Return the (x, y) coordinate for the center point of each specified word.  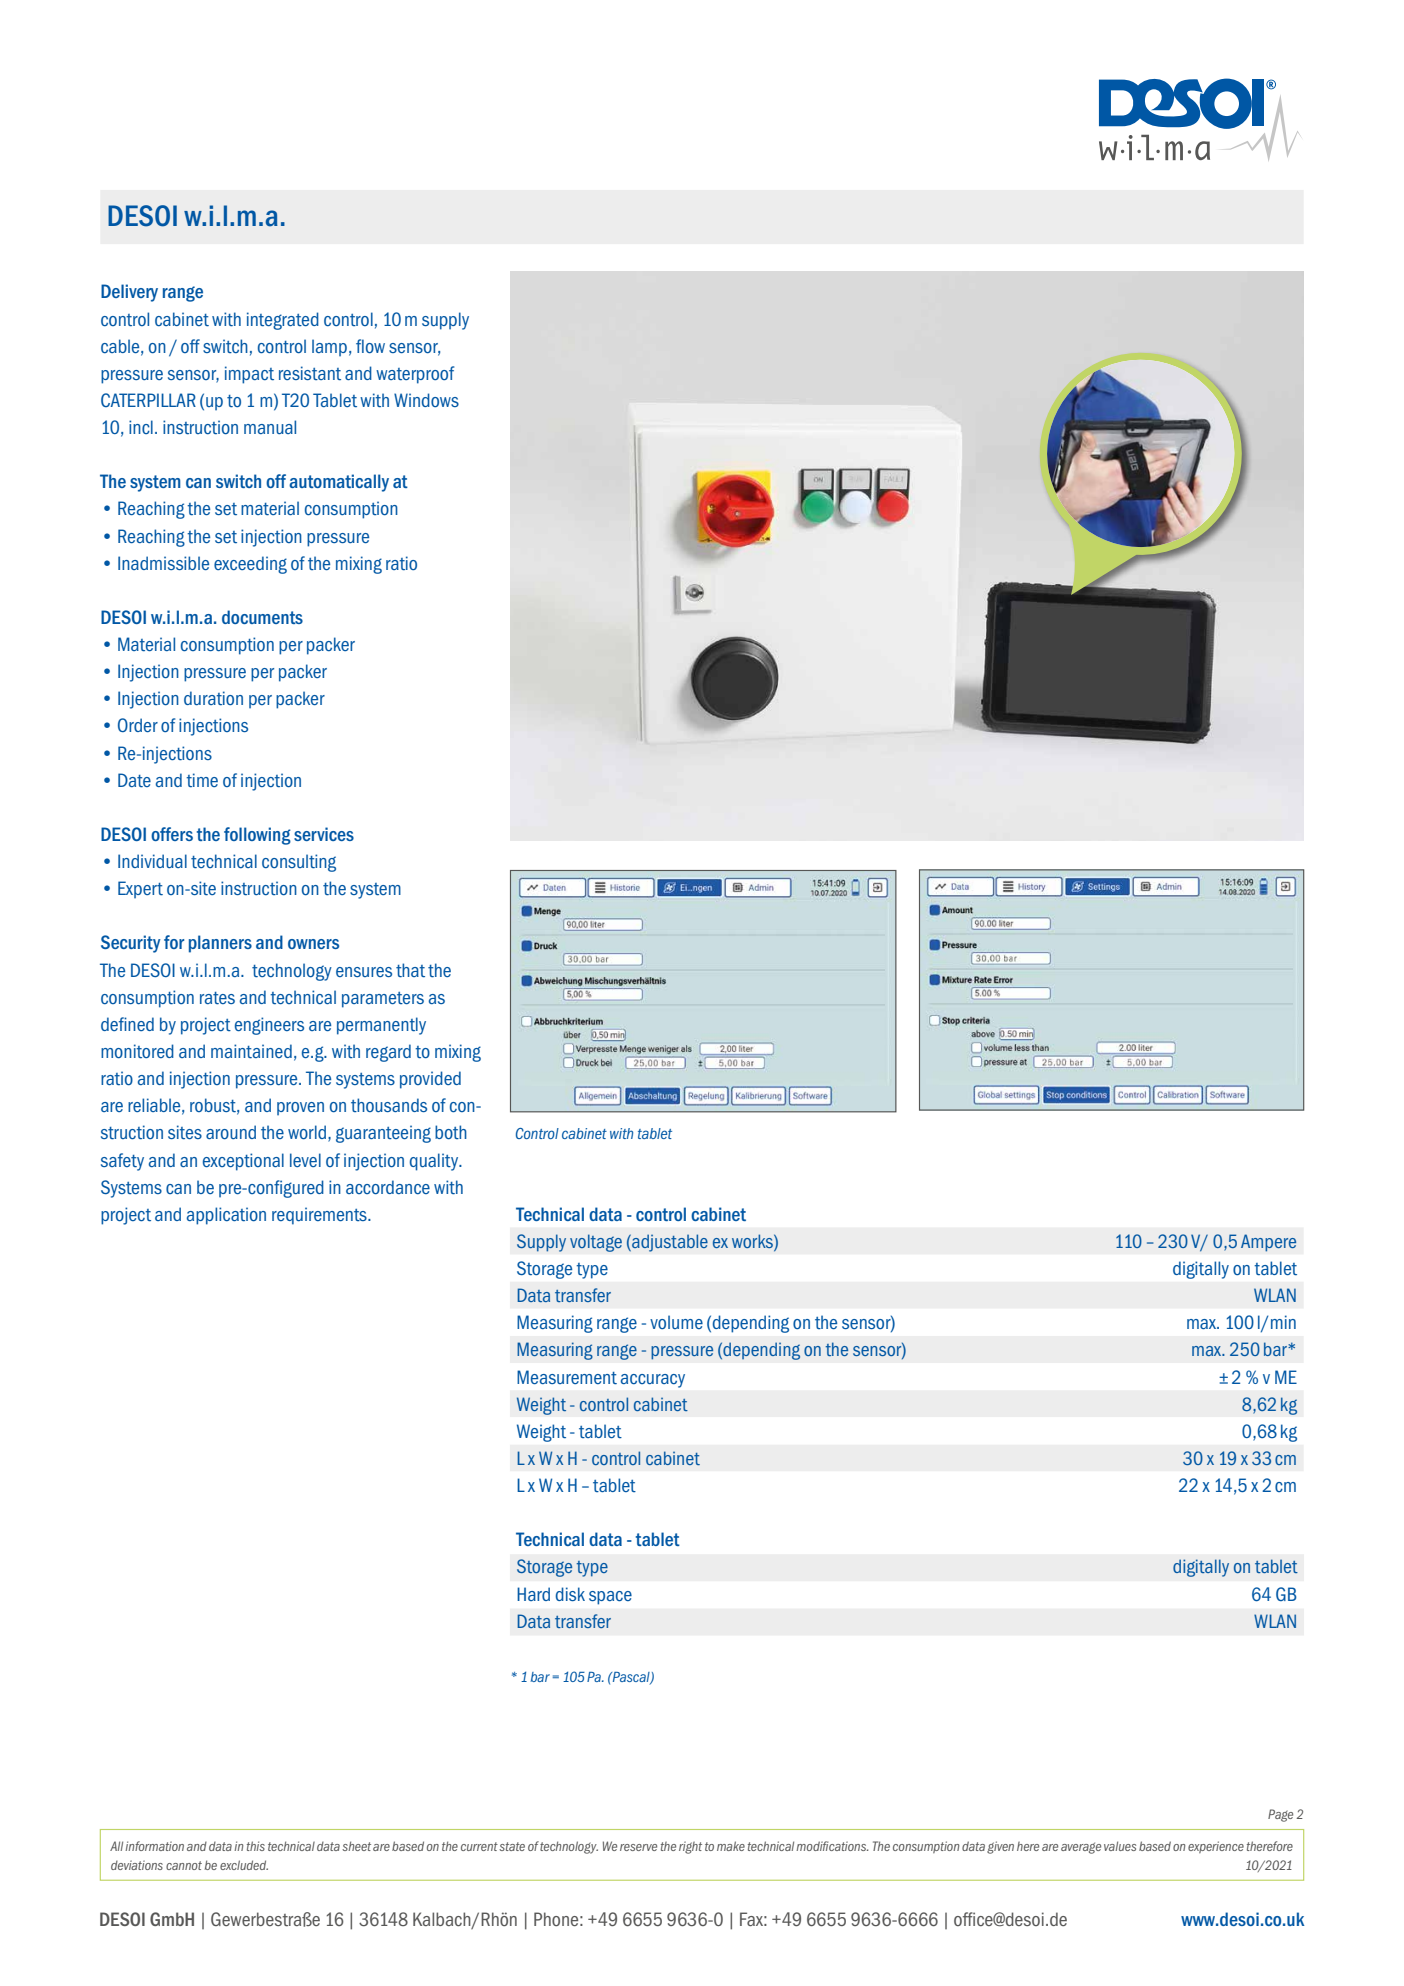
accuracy (653, 1381)
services (324, 834)
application (226, 1216)
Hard (533, 1594)
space (610, 1598)
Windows (426, 400)
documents (262, 617)
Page (1280, 1815)
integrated (283, 321)
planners (220, 944)
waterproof (415, 375)
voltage (596, 1243)
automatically (339, 483)
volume (676, 1322)
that (410, 970)
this (256, 1846)
